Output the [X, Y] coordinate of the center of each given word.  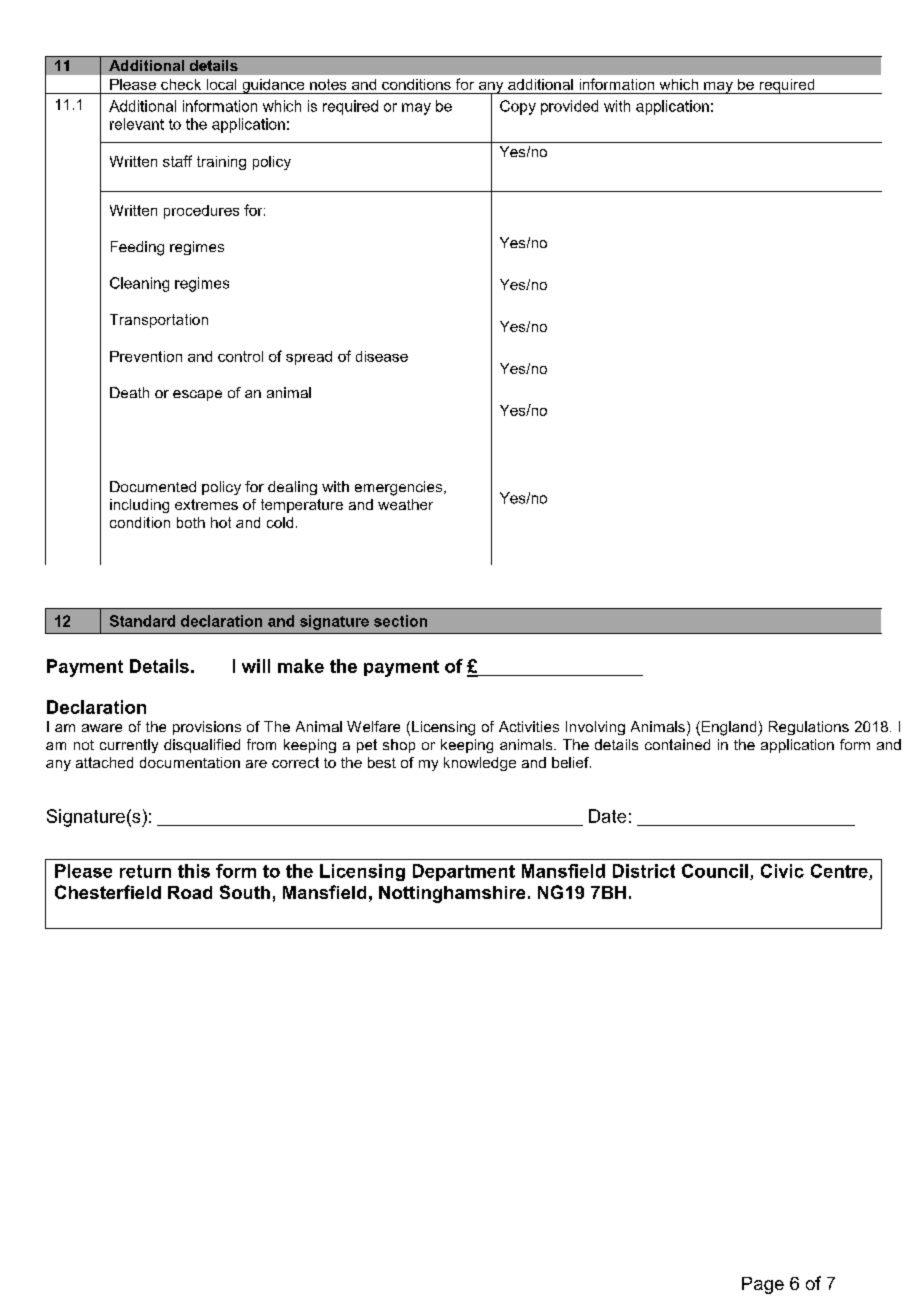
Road [190, 892]
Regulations [809, 728]
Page [763, 1285]
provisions [207, 728]
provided [569, 107]
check [181, 84]
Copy [518, 107]
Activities [529, 726]
